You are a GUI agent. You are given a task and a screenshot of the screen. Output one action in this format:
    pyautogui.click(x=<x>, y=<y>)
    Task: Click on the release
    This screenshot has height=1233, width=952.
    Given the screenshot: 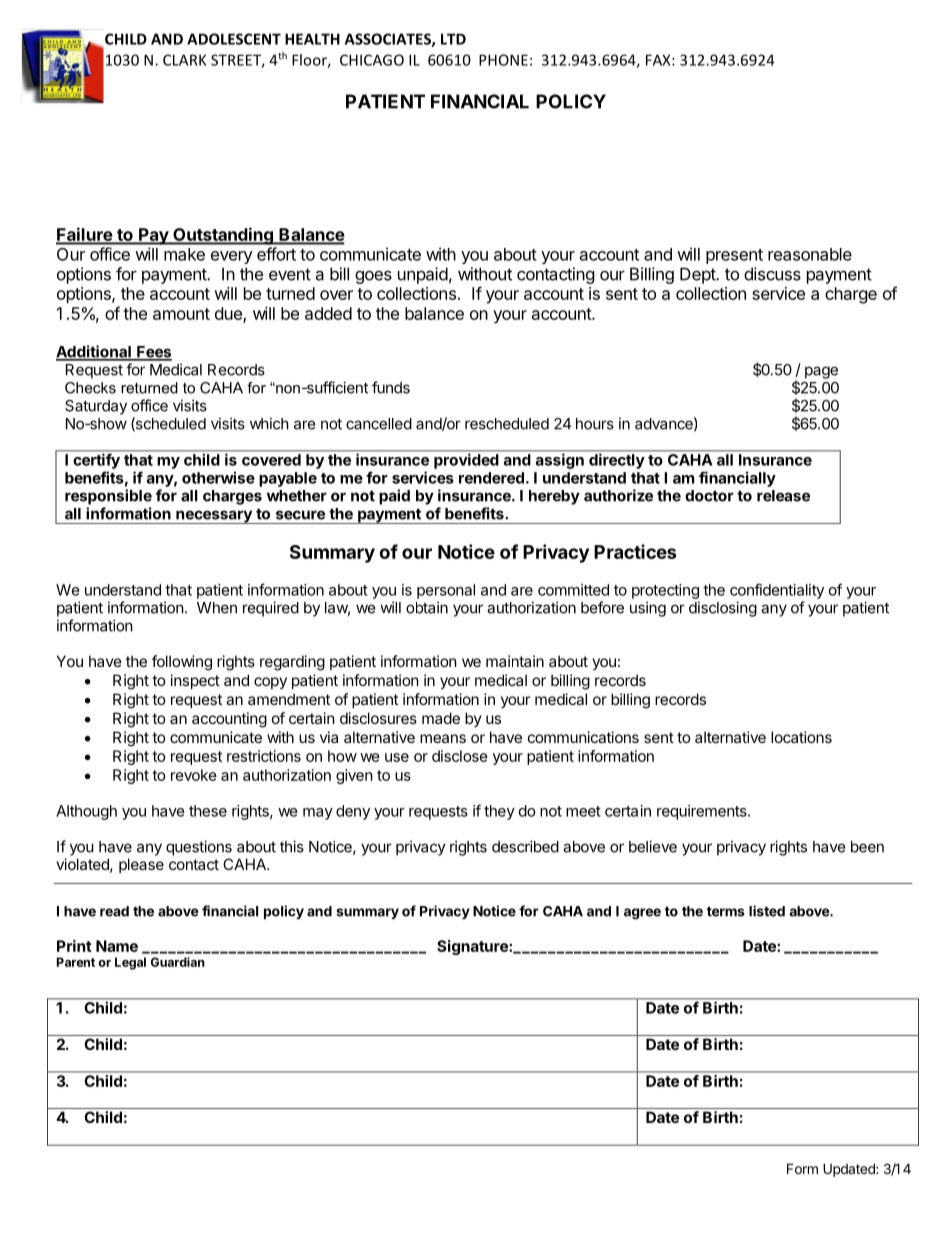 What is the action you would take?
    pyautogui.click(x=783, y=496)
